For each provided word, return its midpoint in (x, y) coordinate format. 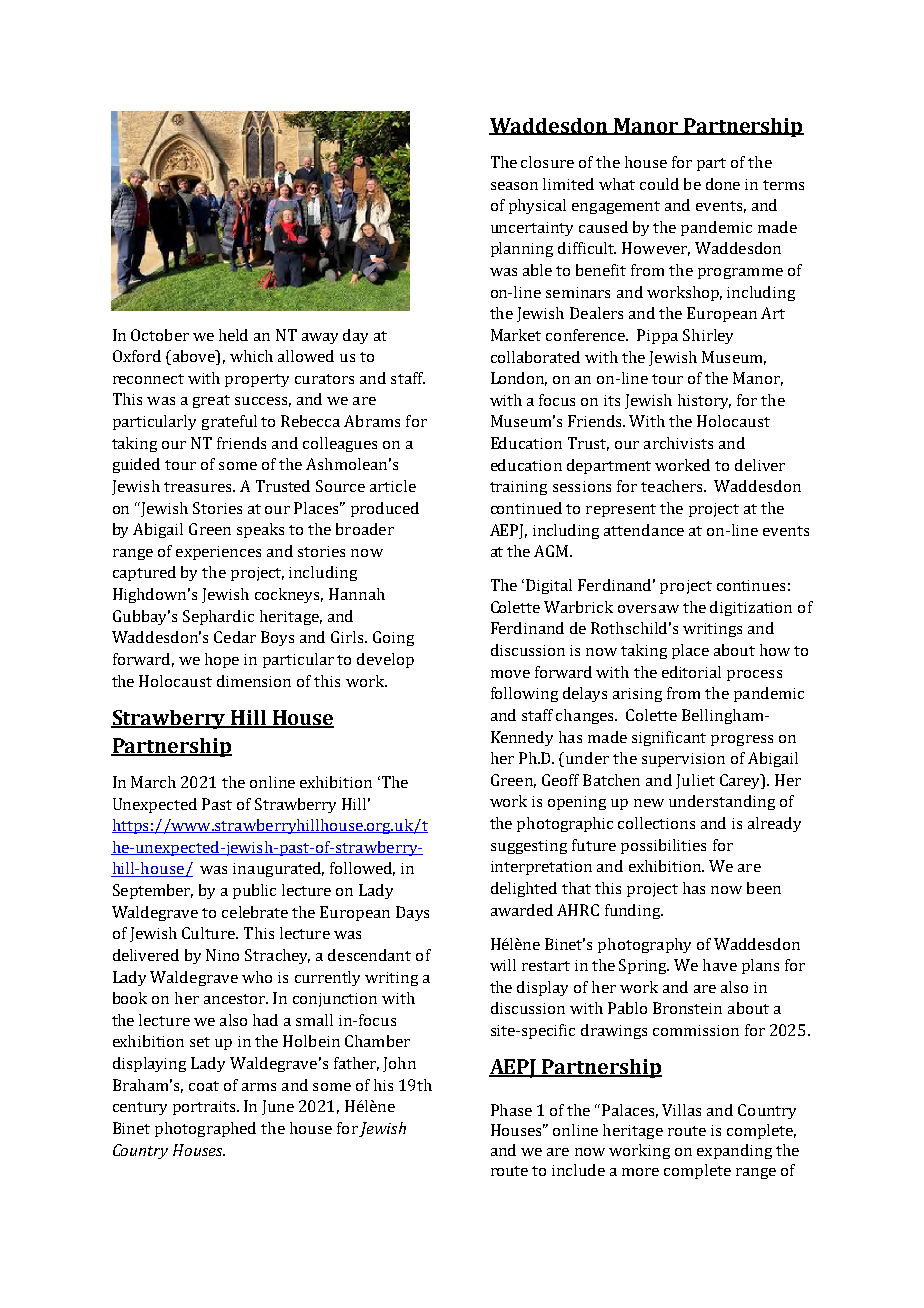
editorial (691, 672)
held (233, 335)
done (723, 184)
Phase (511, 1110)
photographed (205, 1129)
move (510, 674)
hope (222, 660)
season (514, 186)
